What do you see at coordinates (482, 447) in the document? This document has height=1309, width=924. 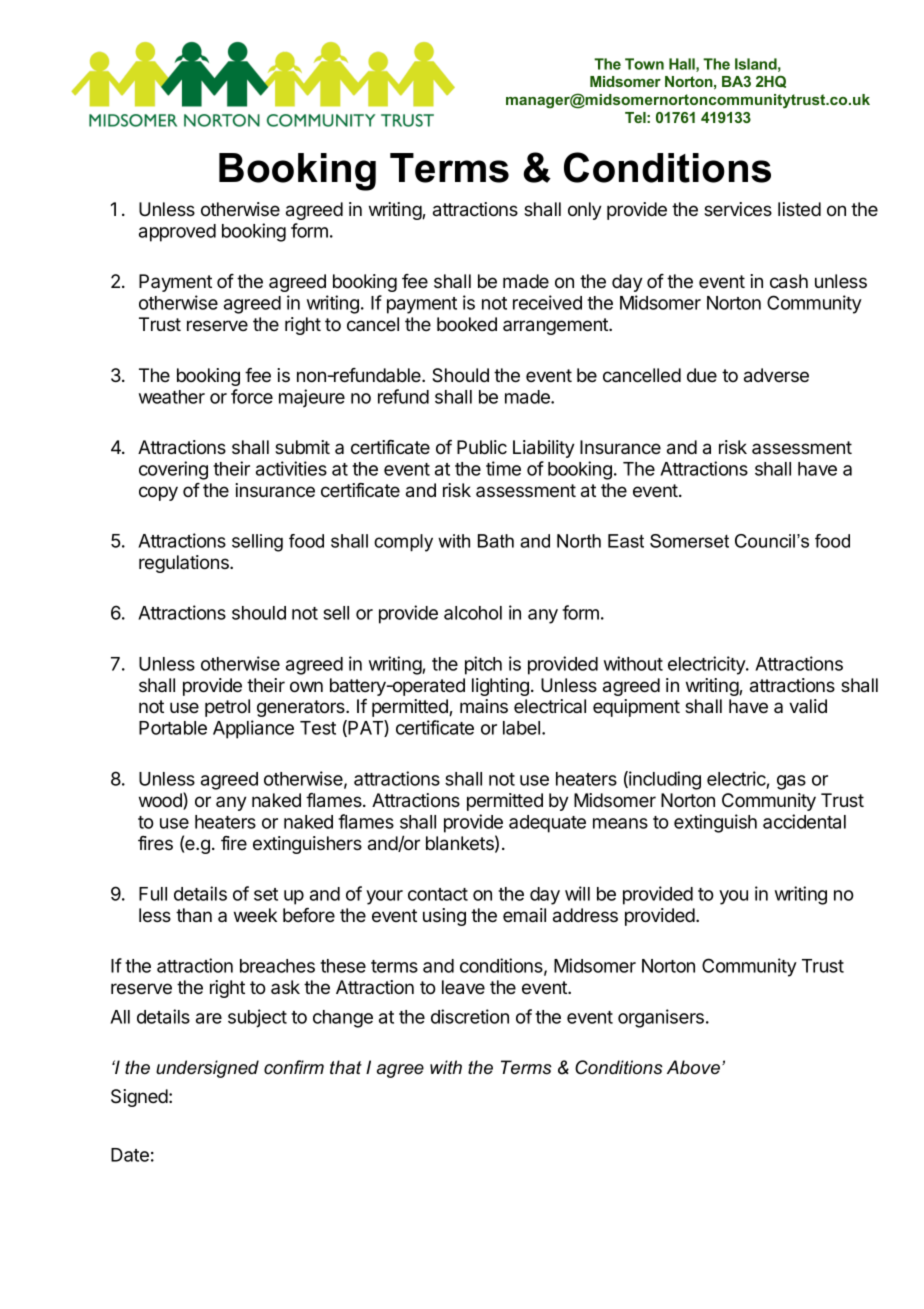 I see `Public` at bounding box center [482, 447].
